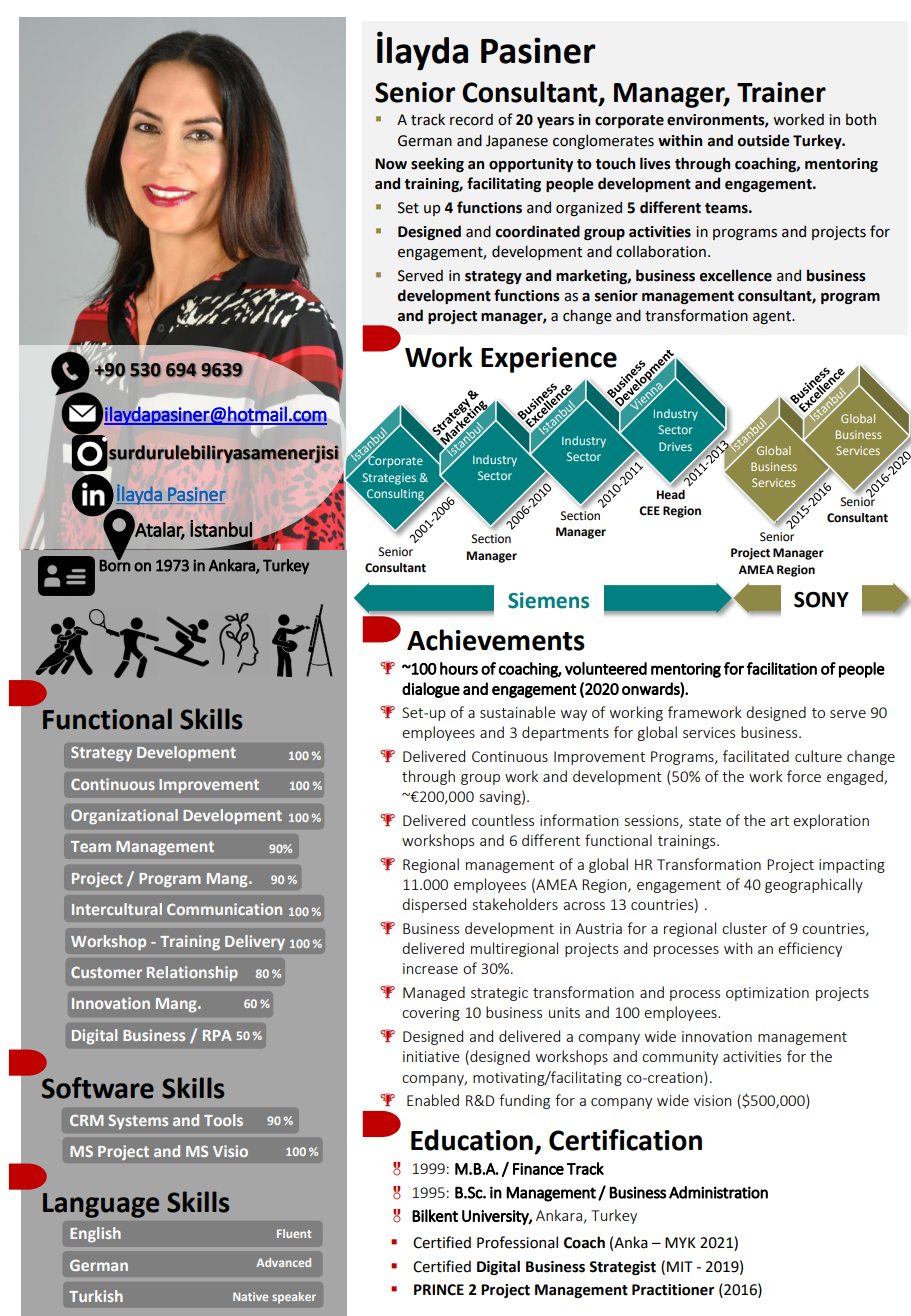  Describe the element at coordinates (192, 973) in the image. I see `Relationship` at that location.
